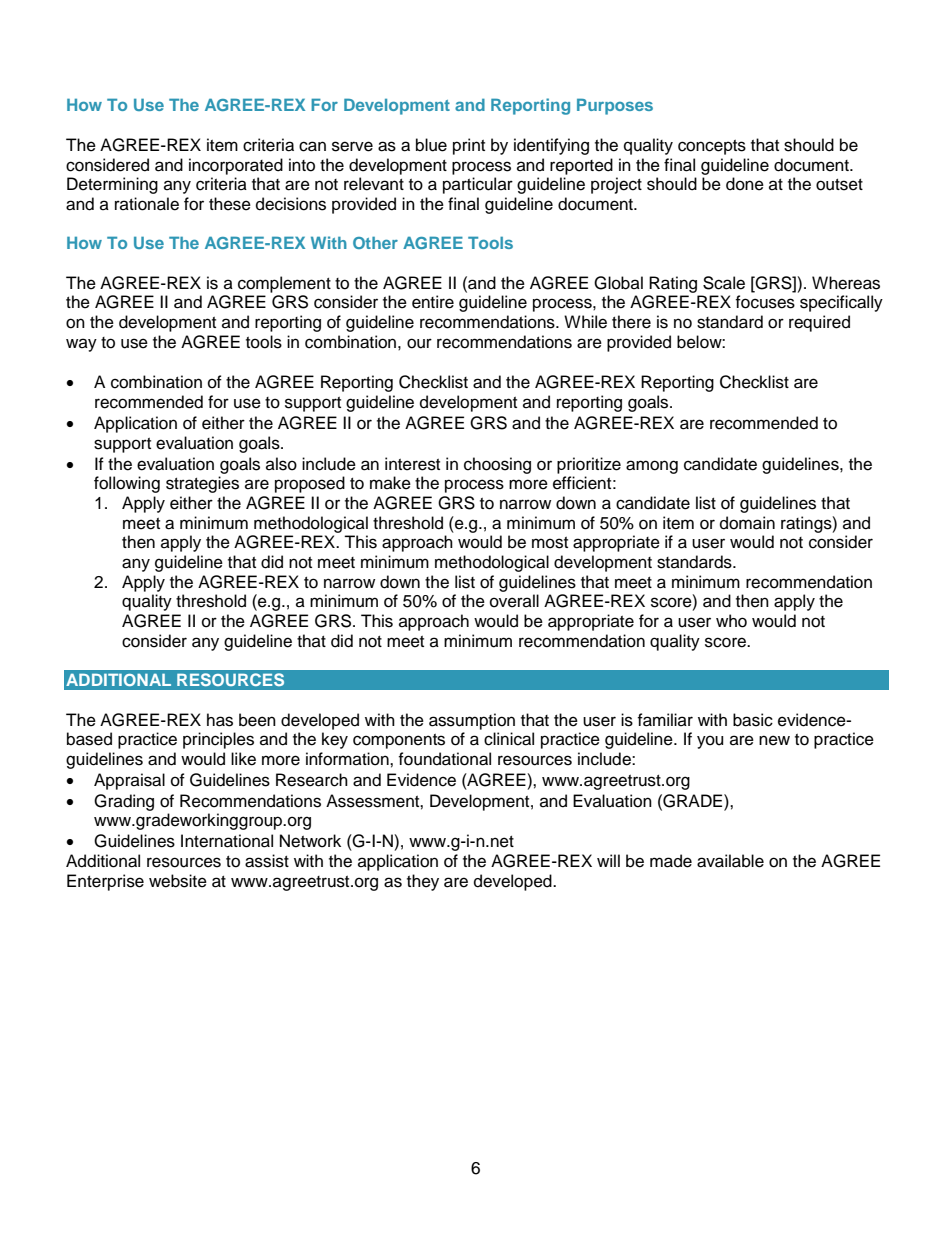 Image resolution: width=952 pixels, height=1233 pixels. I want to click on website, so click(178, 881).
